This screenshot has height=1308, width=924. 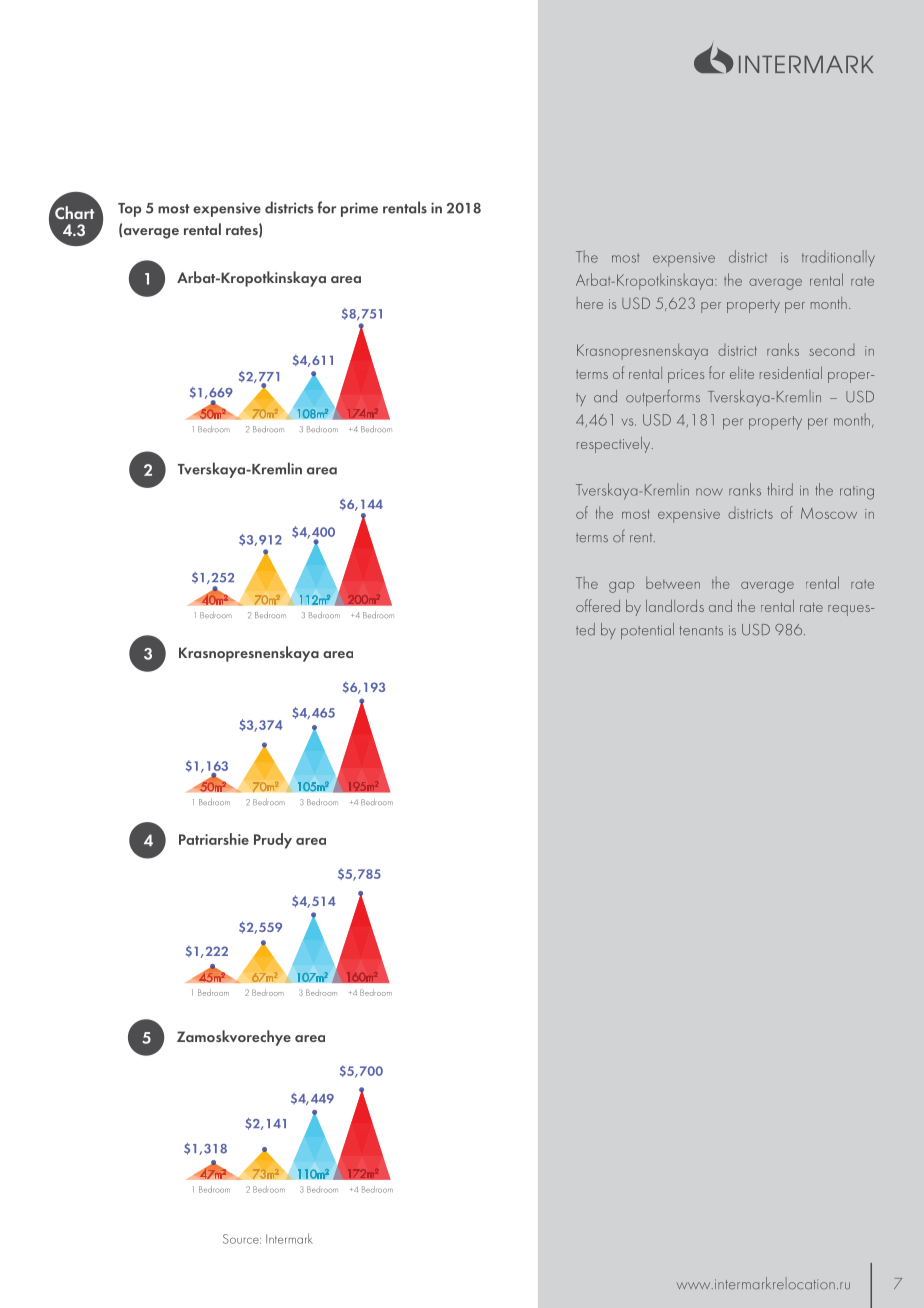 I want to click on now, so click(x=709, y=492).
